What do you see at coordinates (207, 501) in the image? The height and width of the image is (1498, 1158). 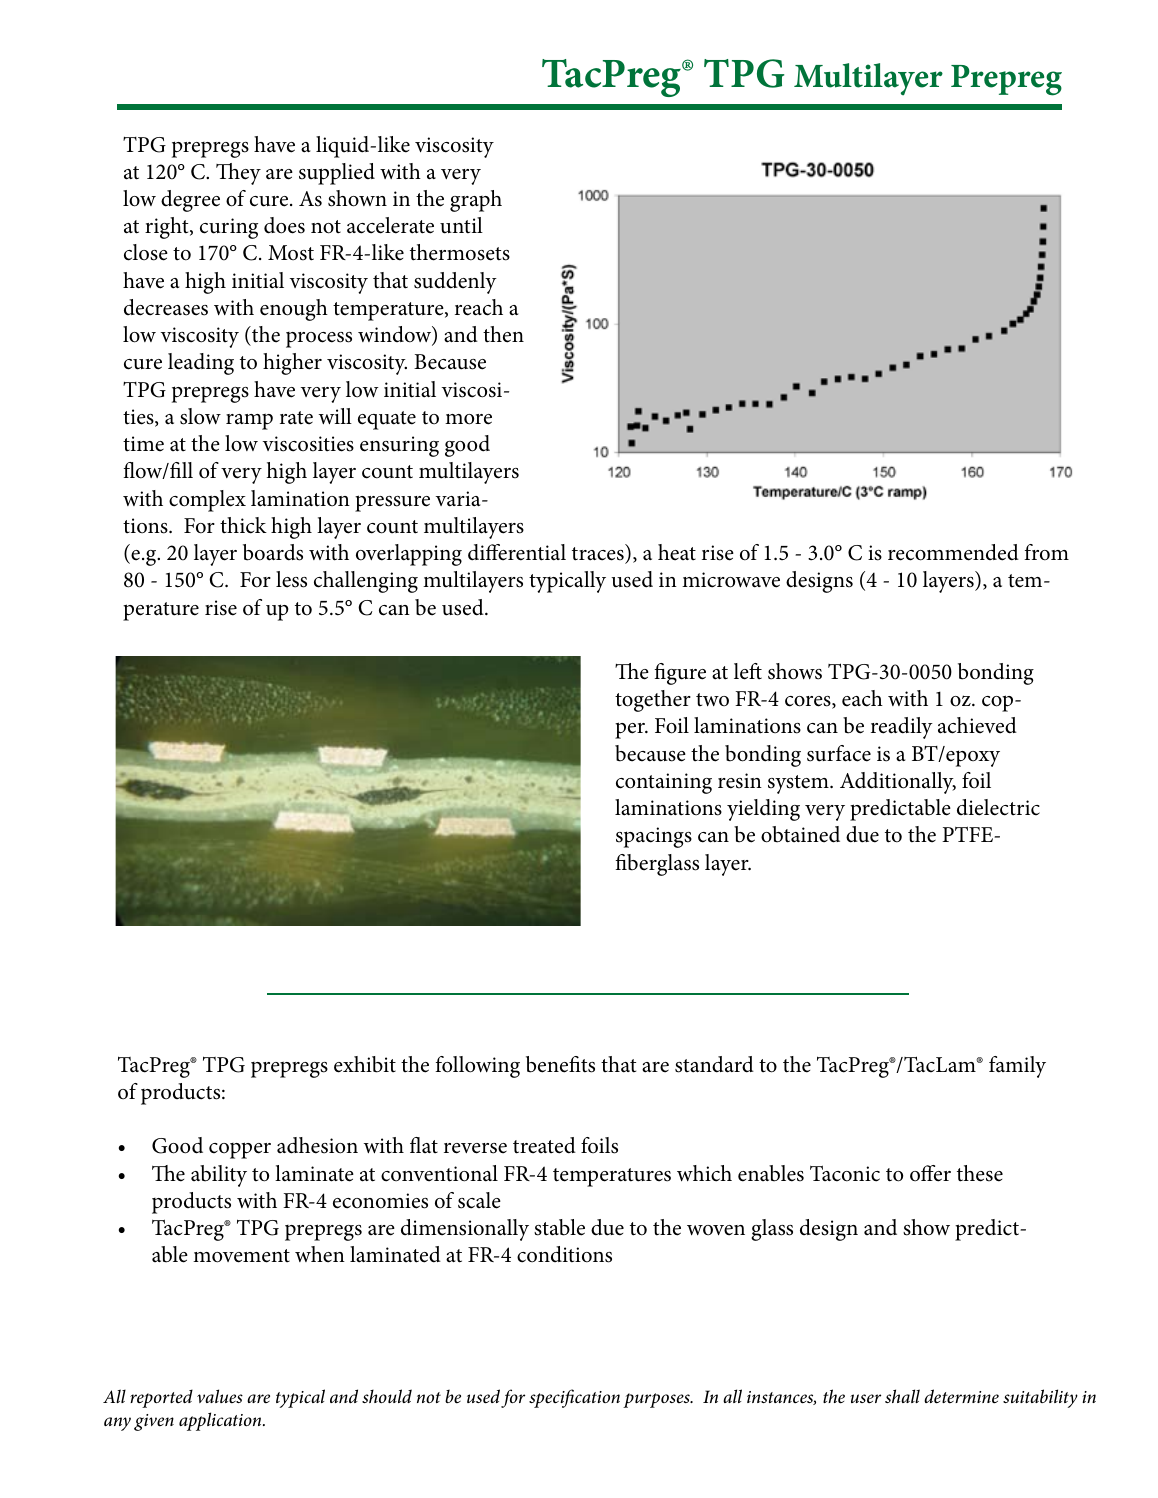 I see `complex` at bounding box center [207, 501].
